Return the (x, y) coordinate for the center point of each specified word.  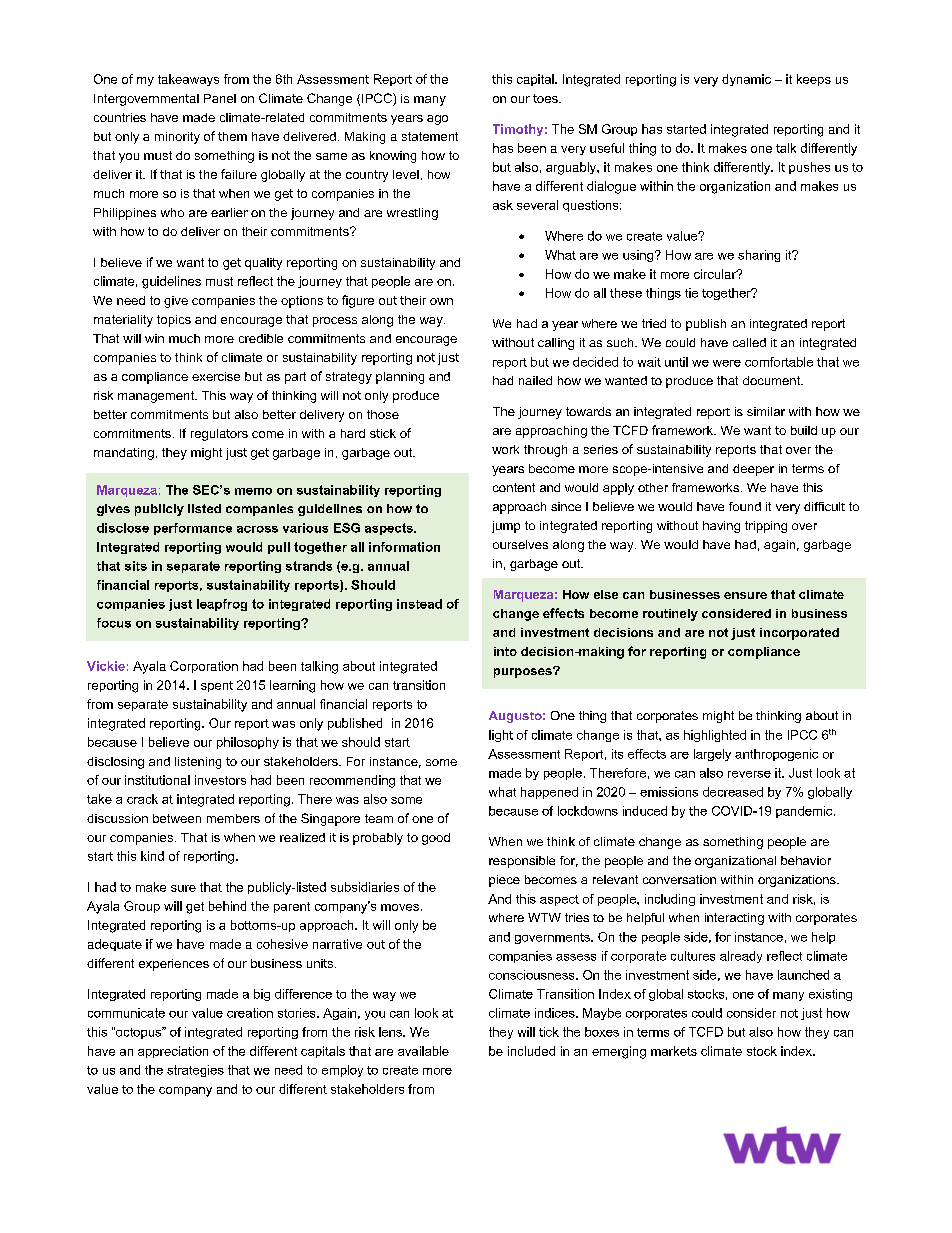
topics (174, 321)
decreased (733, 792)
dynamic (746, 80)
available (423, 1051)
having (721, 527)
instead (419, 604)
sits (136, 566)
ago (437, 120)
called (749, 342)
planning (400, 378)
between (177, 818)
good (436, 839)
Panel (220, 98)
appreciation (173, 1052)
